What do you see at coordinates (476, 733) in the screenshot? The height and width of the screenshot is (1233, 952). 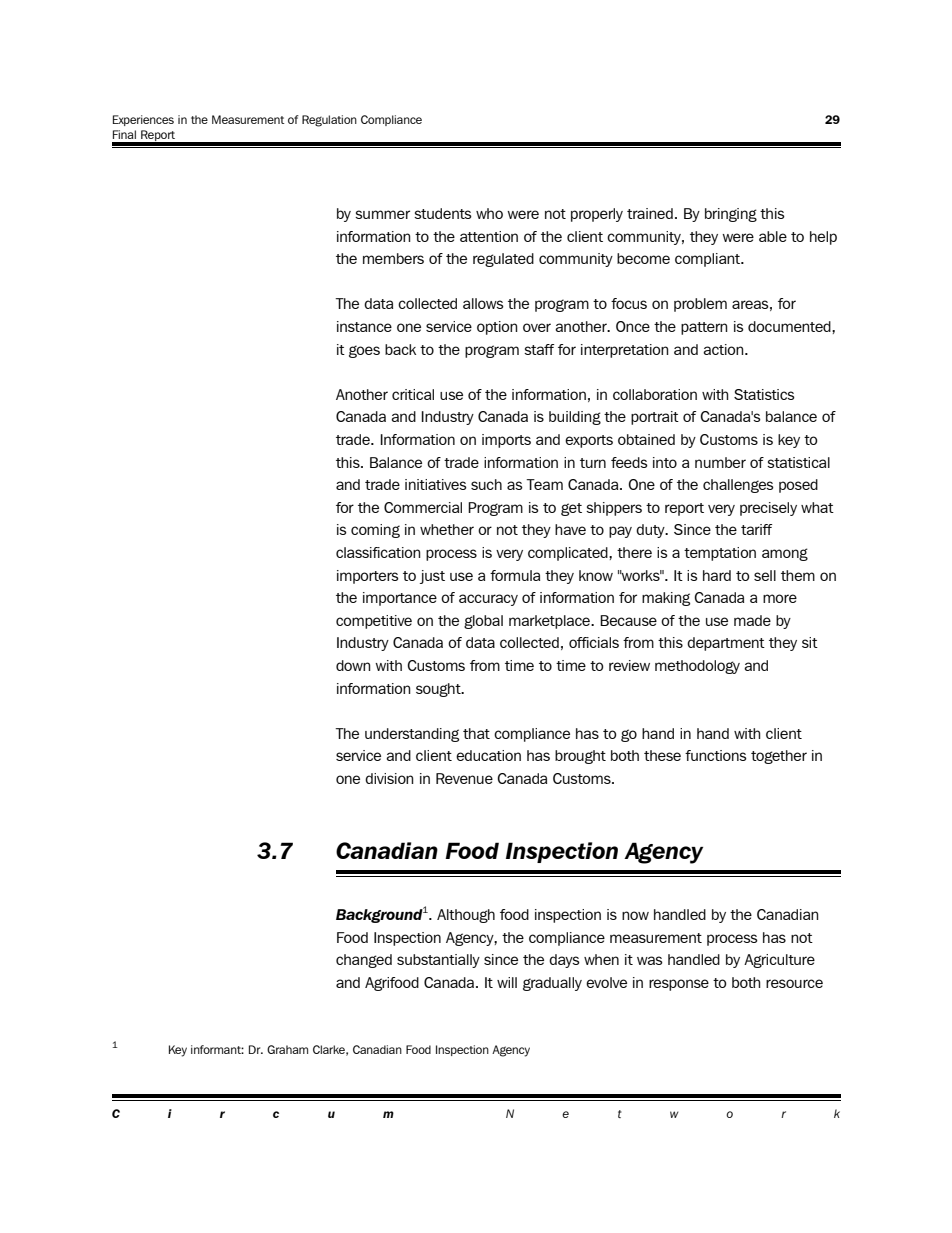 I see `that` at bounding box center [476, 733].
